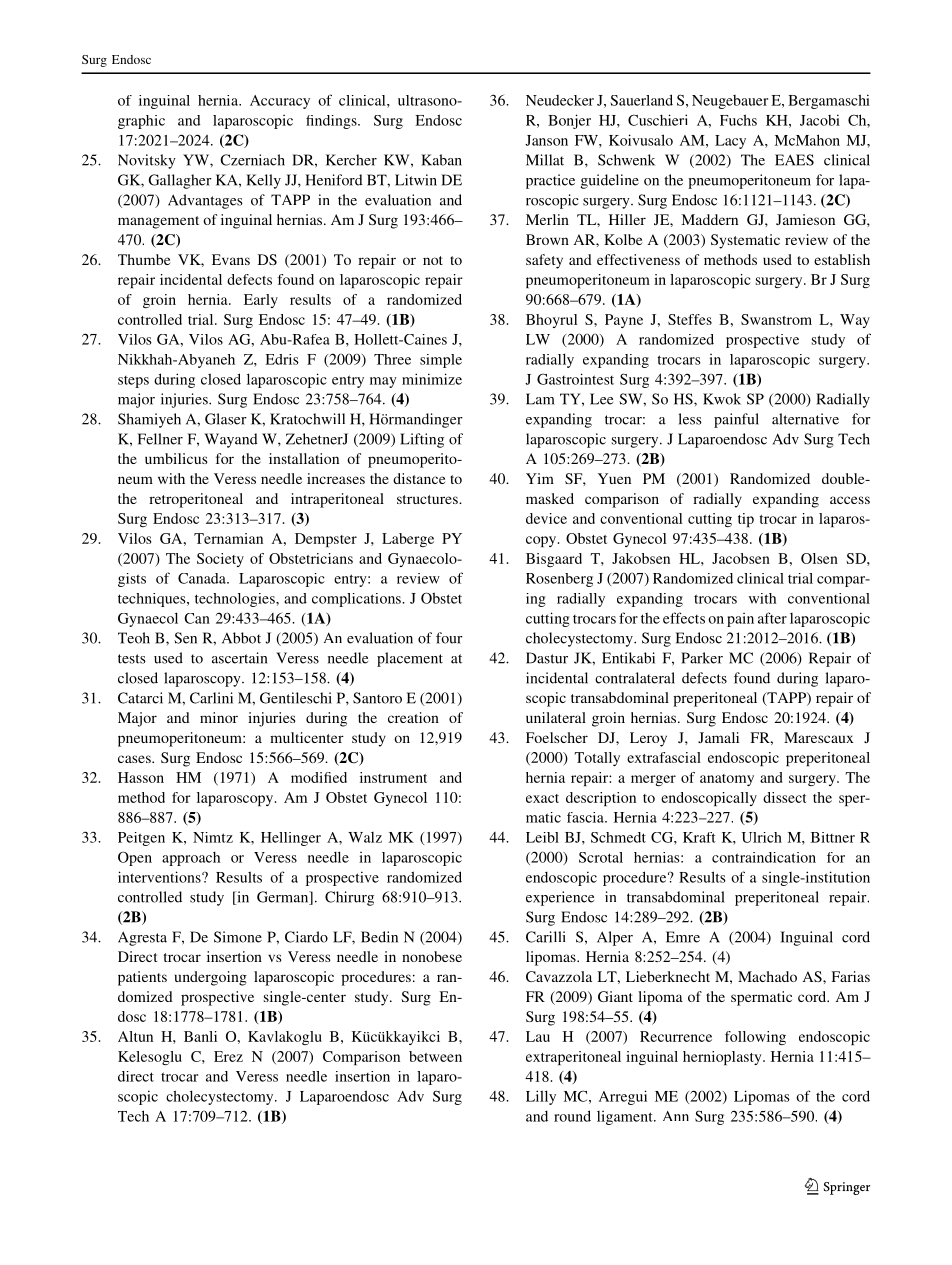 This document has height=1265, width=952. I want to click on minor, so click(219, 717).
